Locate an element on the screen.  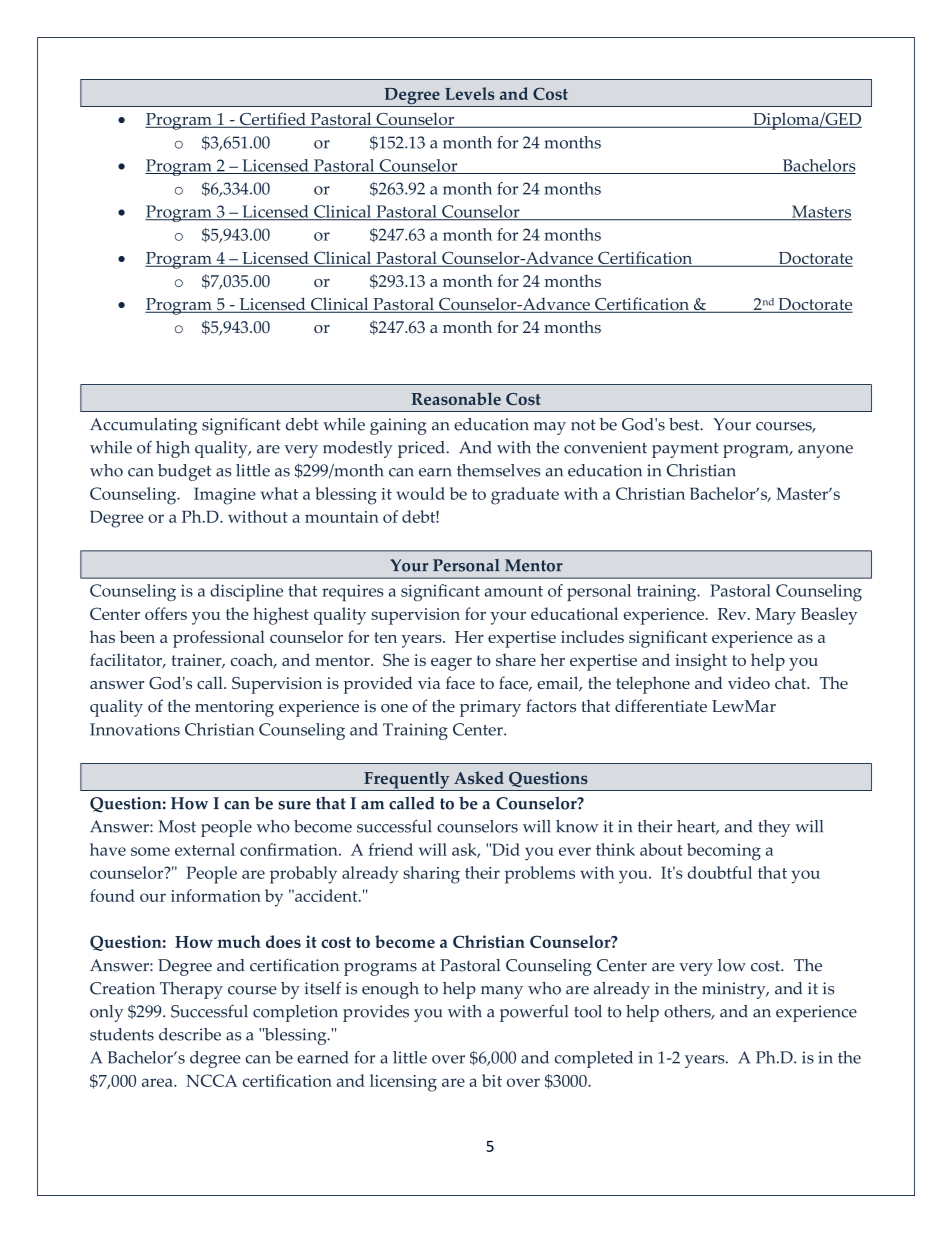
Levels is located at coordinates (470, 93).
